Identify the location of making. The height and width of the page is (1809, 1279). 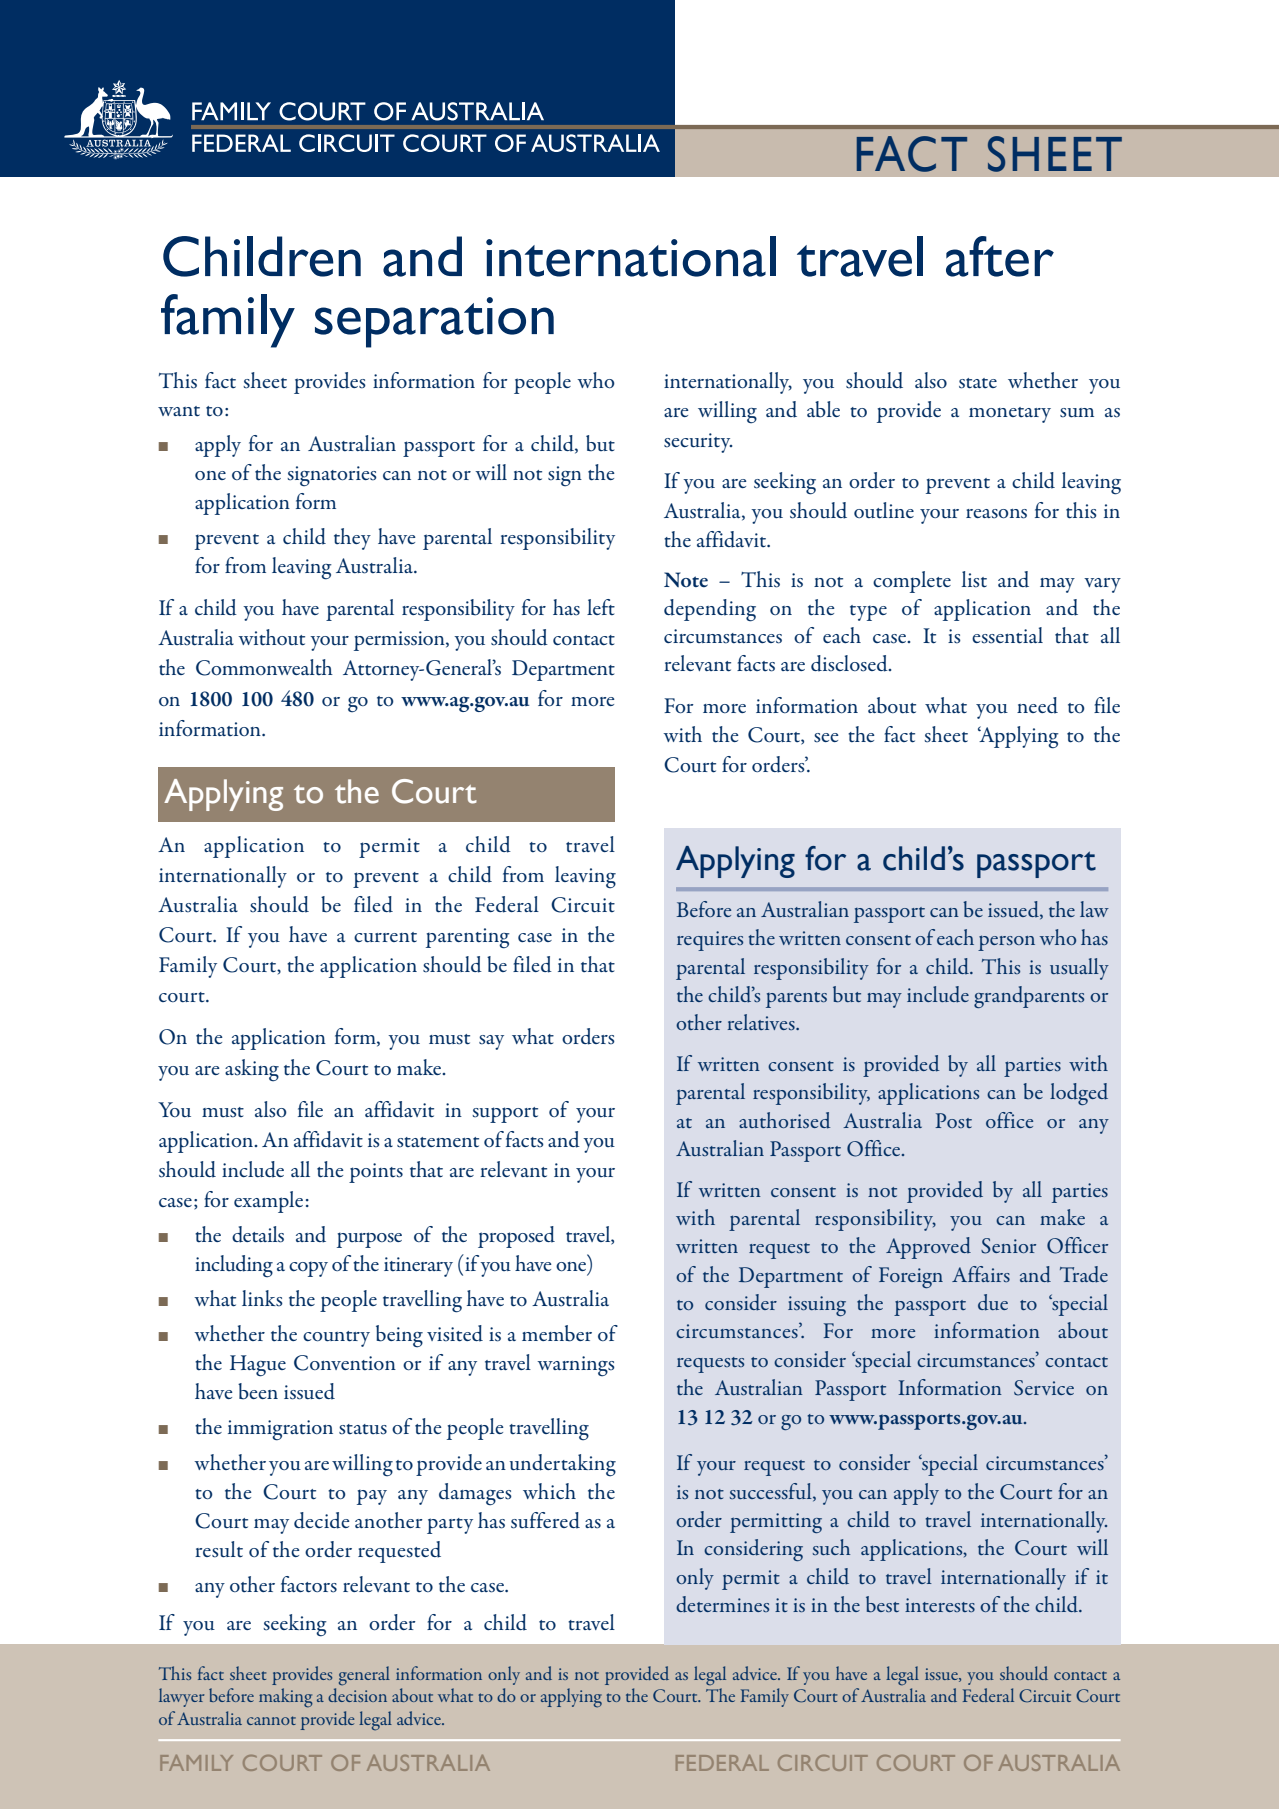
(286, 1698).
